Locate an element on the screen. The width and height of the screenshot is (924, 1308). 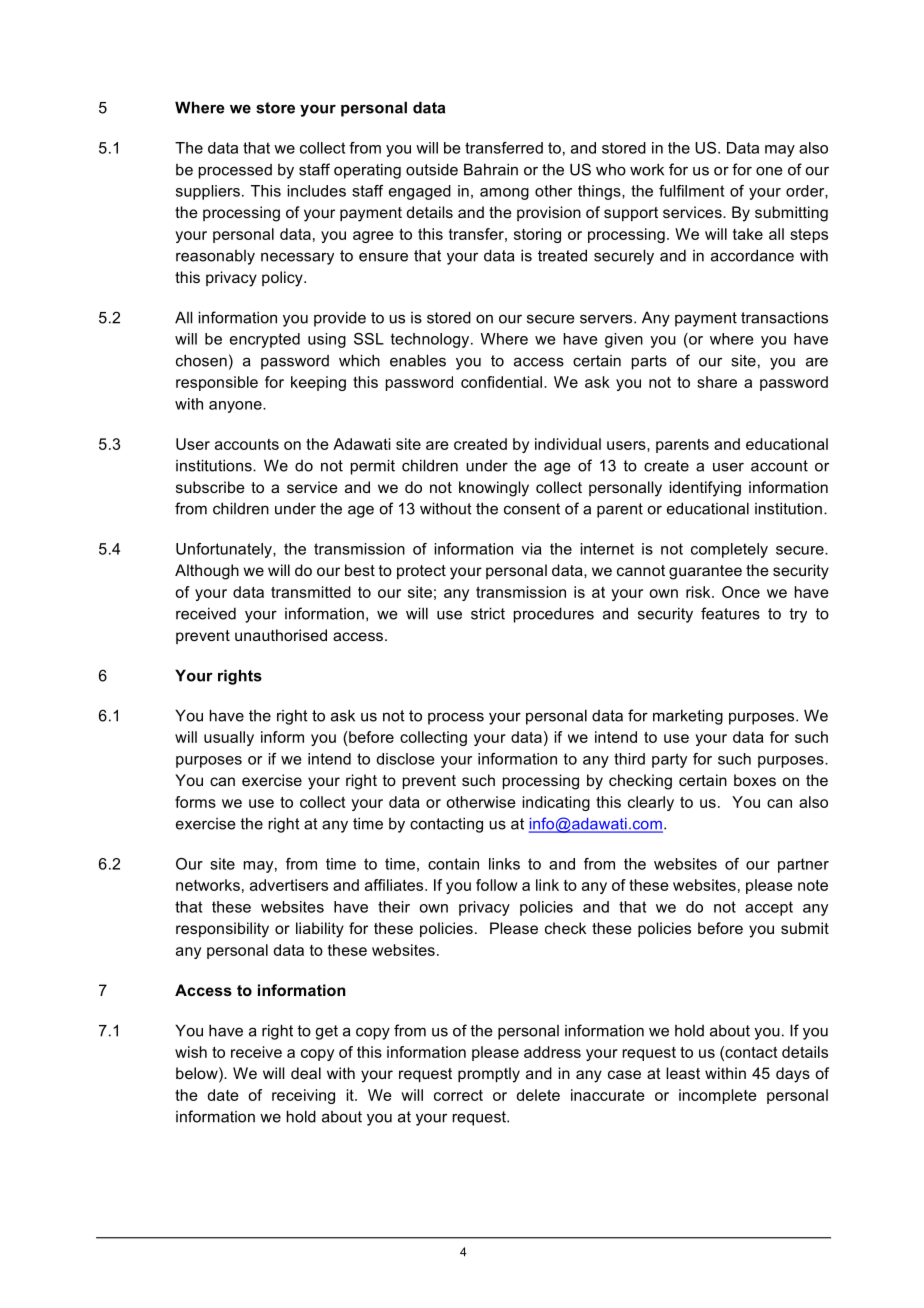
promptly is located at coordinates (489, 1075).
